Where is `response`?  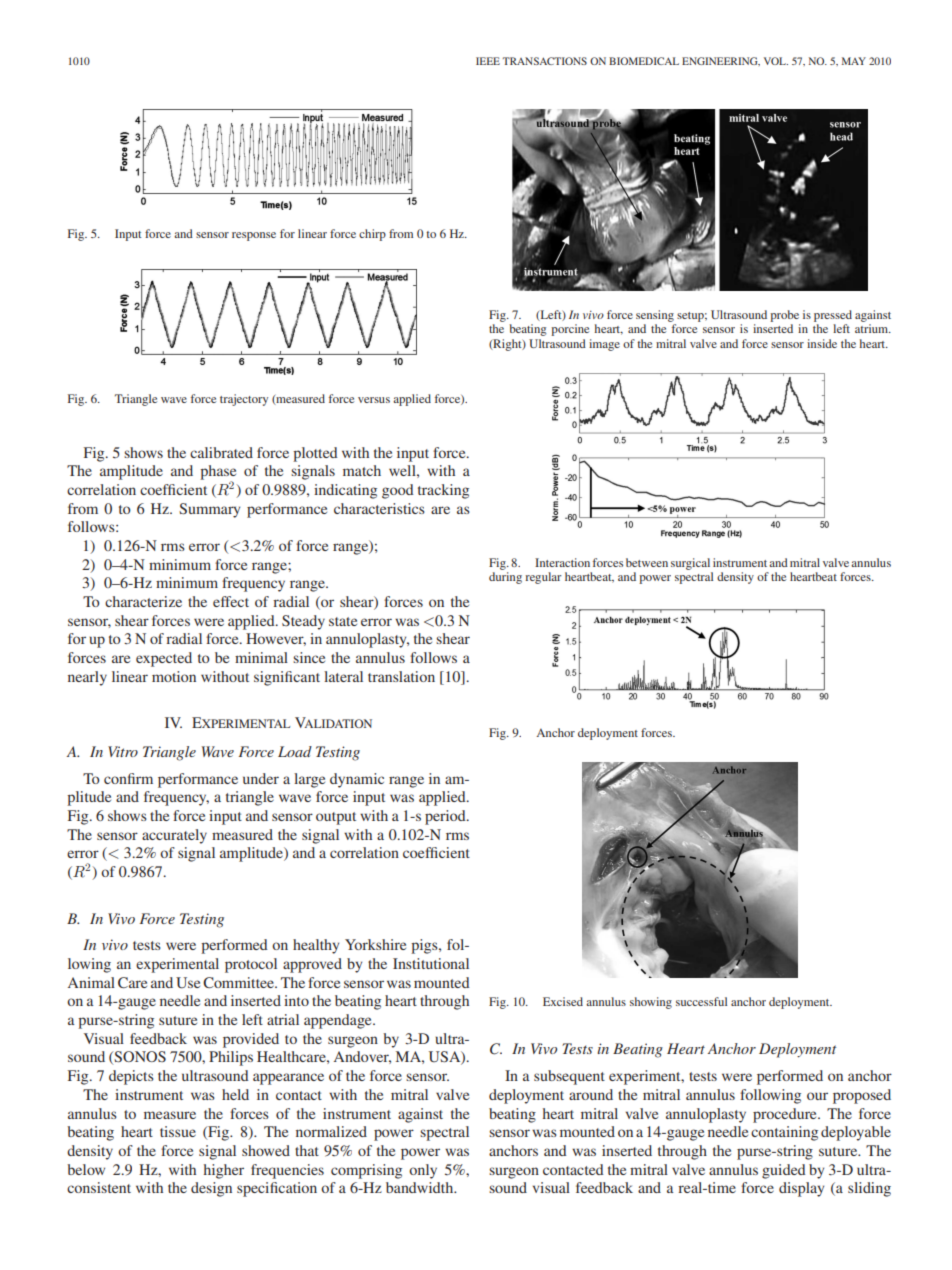
response is located at coordinates (254, 236).
